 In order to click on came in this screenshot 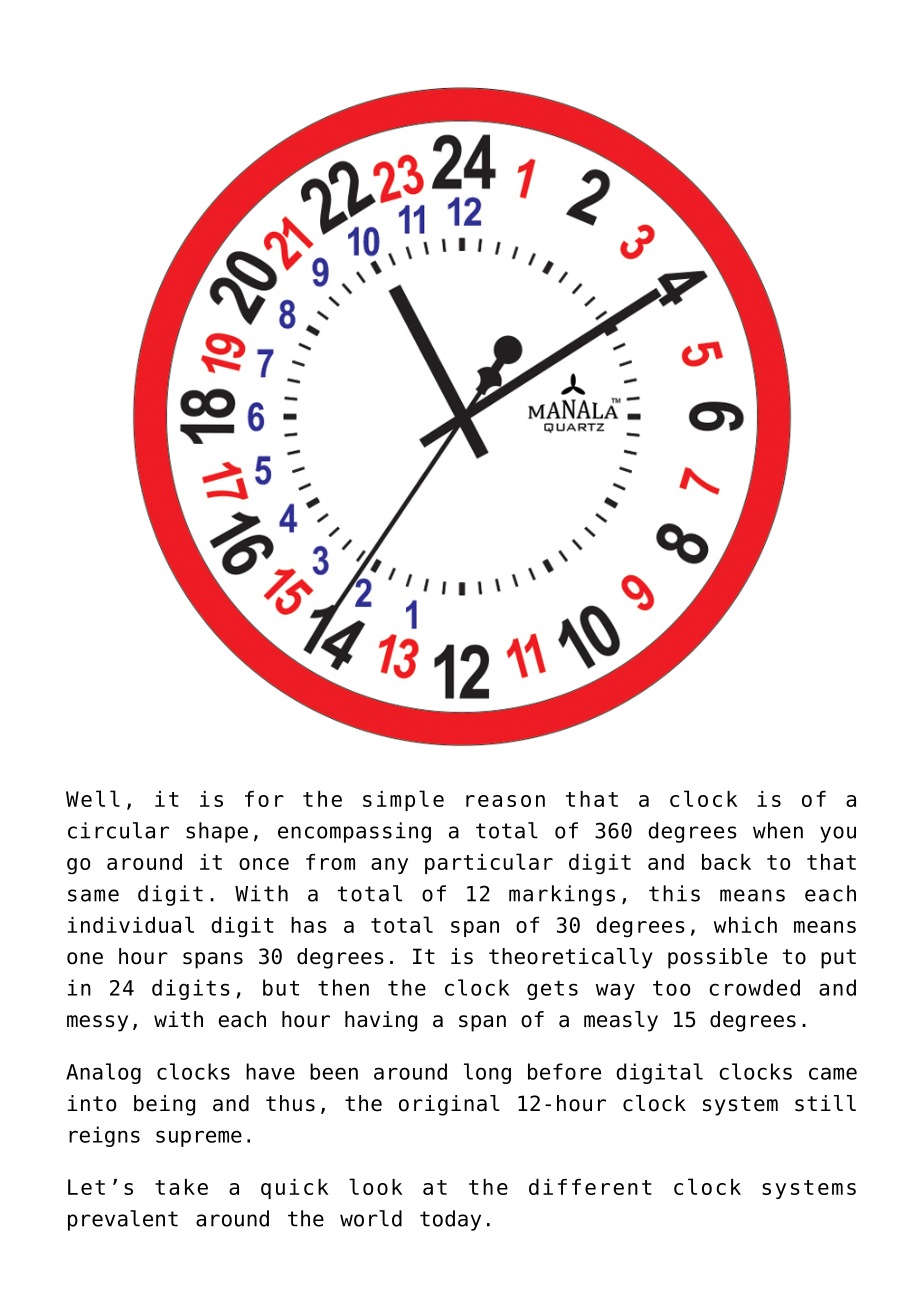, I will do `click(833, 1073)`.
